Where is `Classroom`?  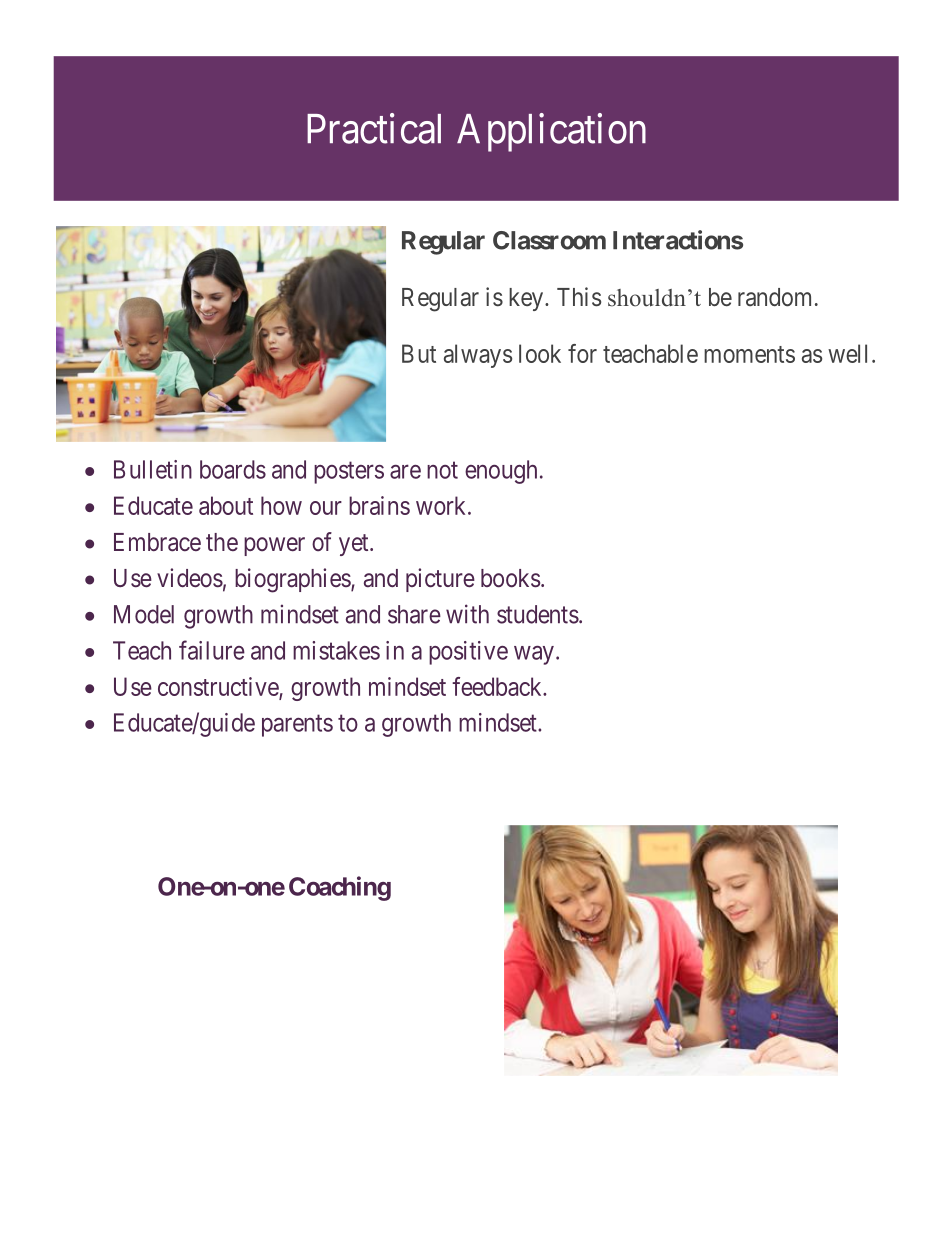 Classroom is located at coordinates (549, 240).
